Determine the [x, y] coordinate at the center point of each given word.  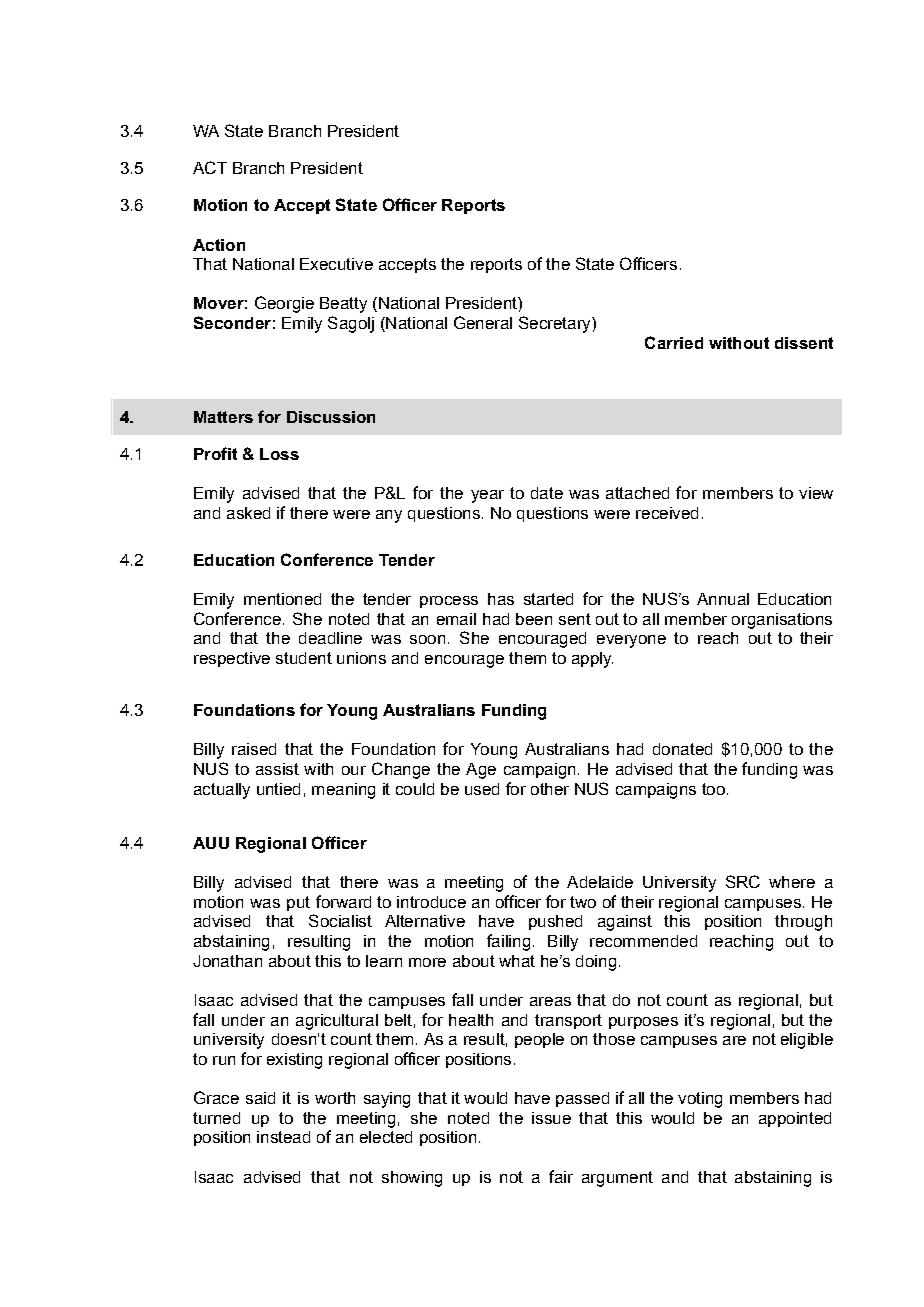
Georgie [284, 304]
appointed [795, 1119]
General [483, 322]
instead [283, 1137]
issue [551, 1118]
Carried [674, 342]
